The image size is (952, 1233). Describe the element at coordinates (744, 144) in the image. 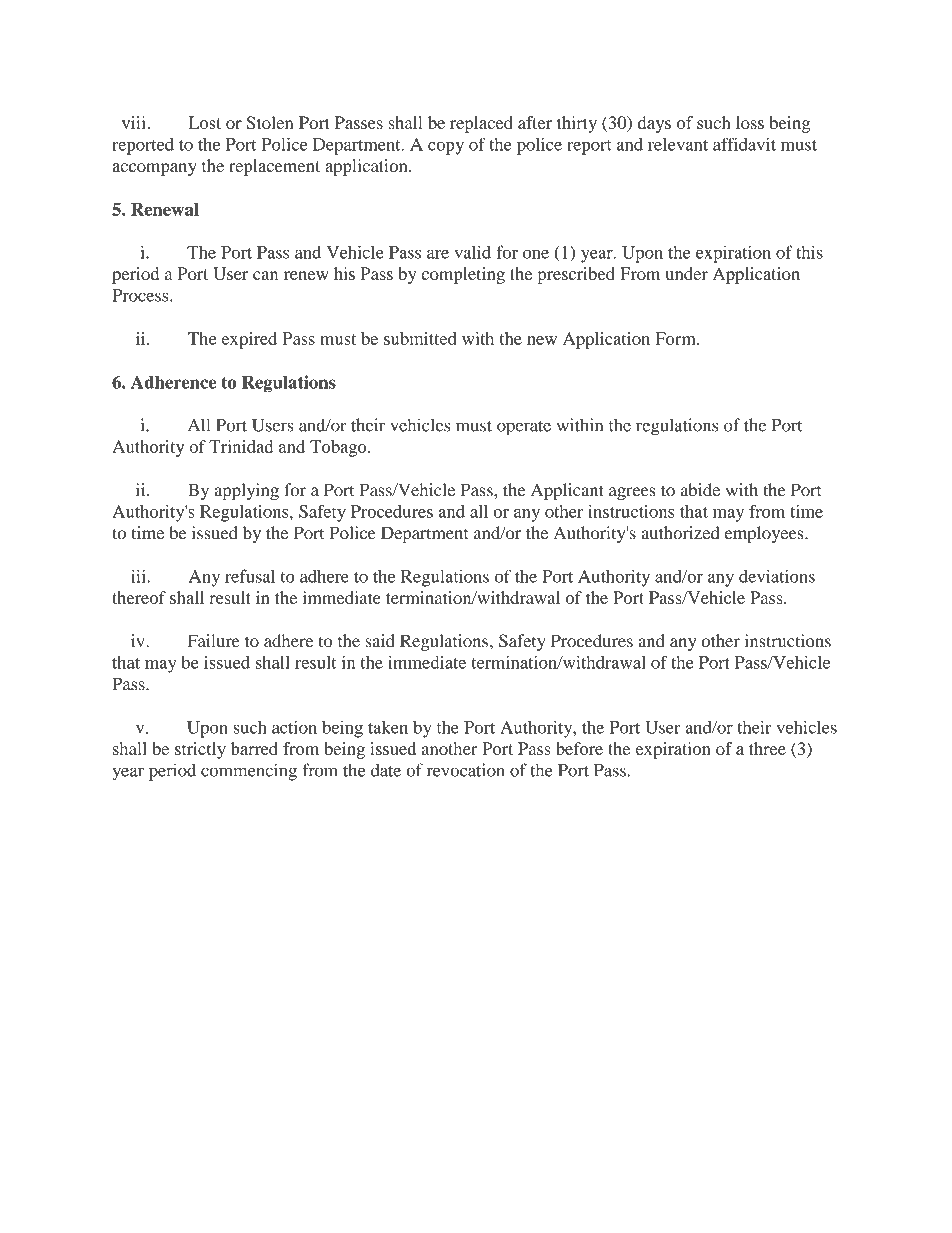

I see `affidavit` at that location.
